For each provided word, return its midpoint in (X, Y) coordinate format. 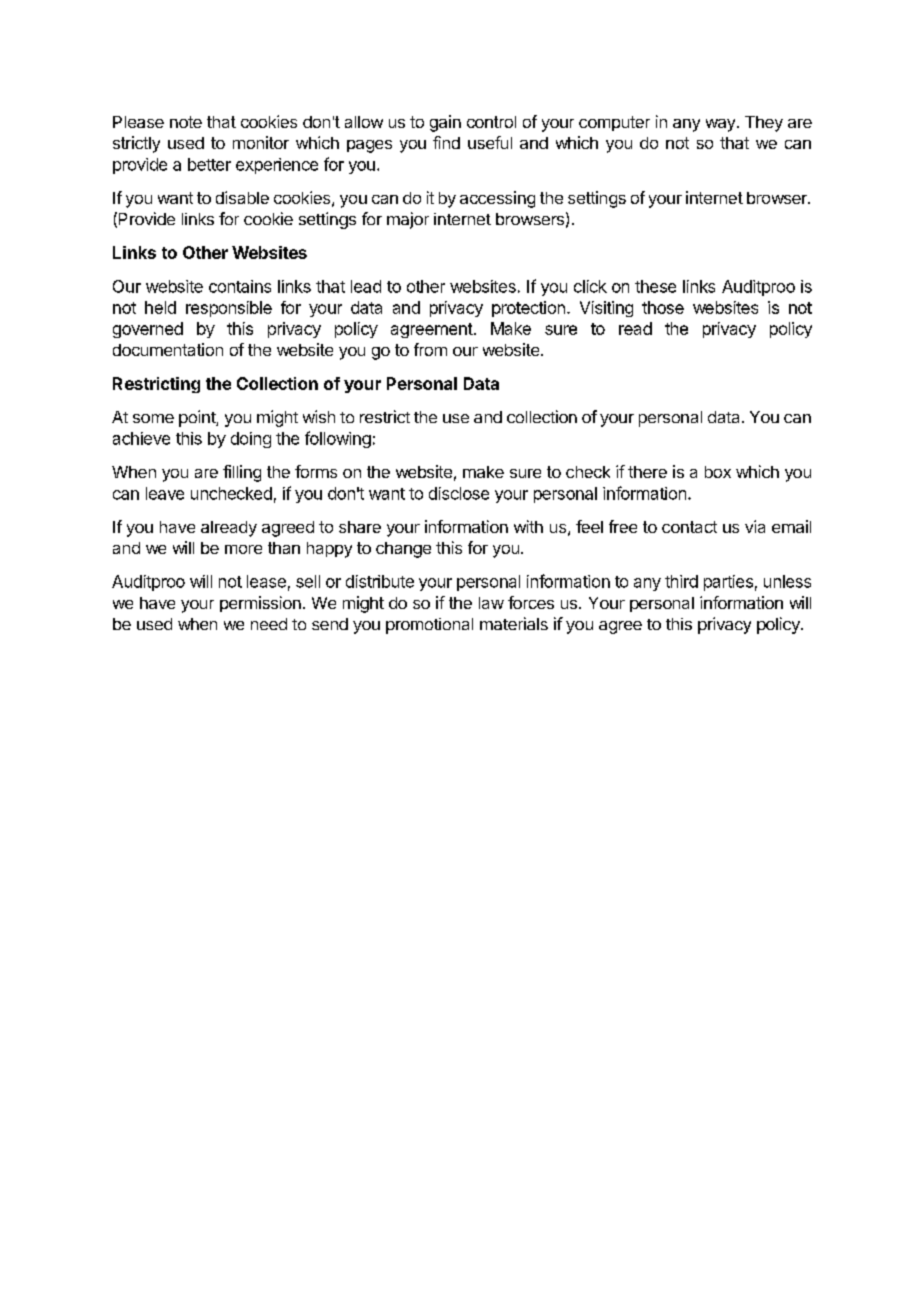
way (720, 125)
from (430, 349)
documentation (168, 349)
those (663, 307)
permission (260, 604)
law (491, 603)
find (446, 142)
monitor (261, 142)
